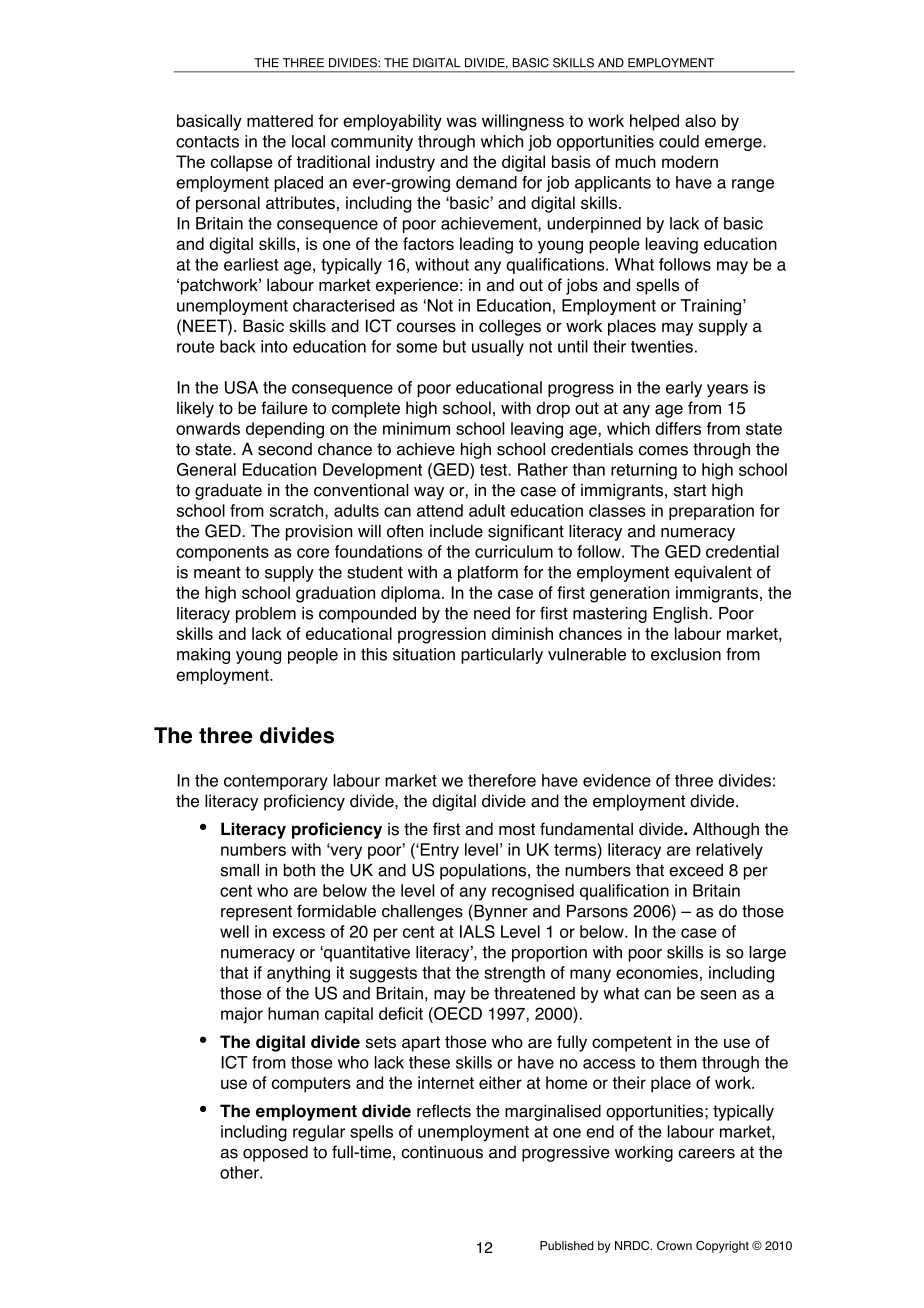 This image has height=1308, width=924. What do you see at coordinates (718, 995) in the image?
I see `seen` at bounding box center [718, 995].
